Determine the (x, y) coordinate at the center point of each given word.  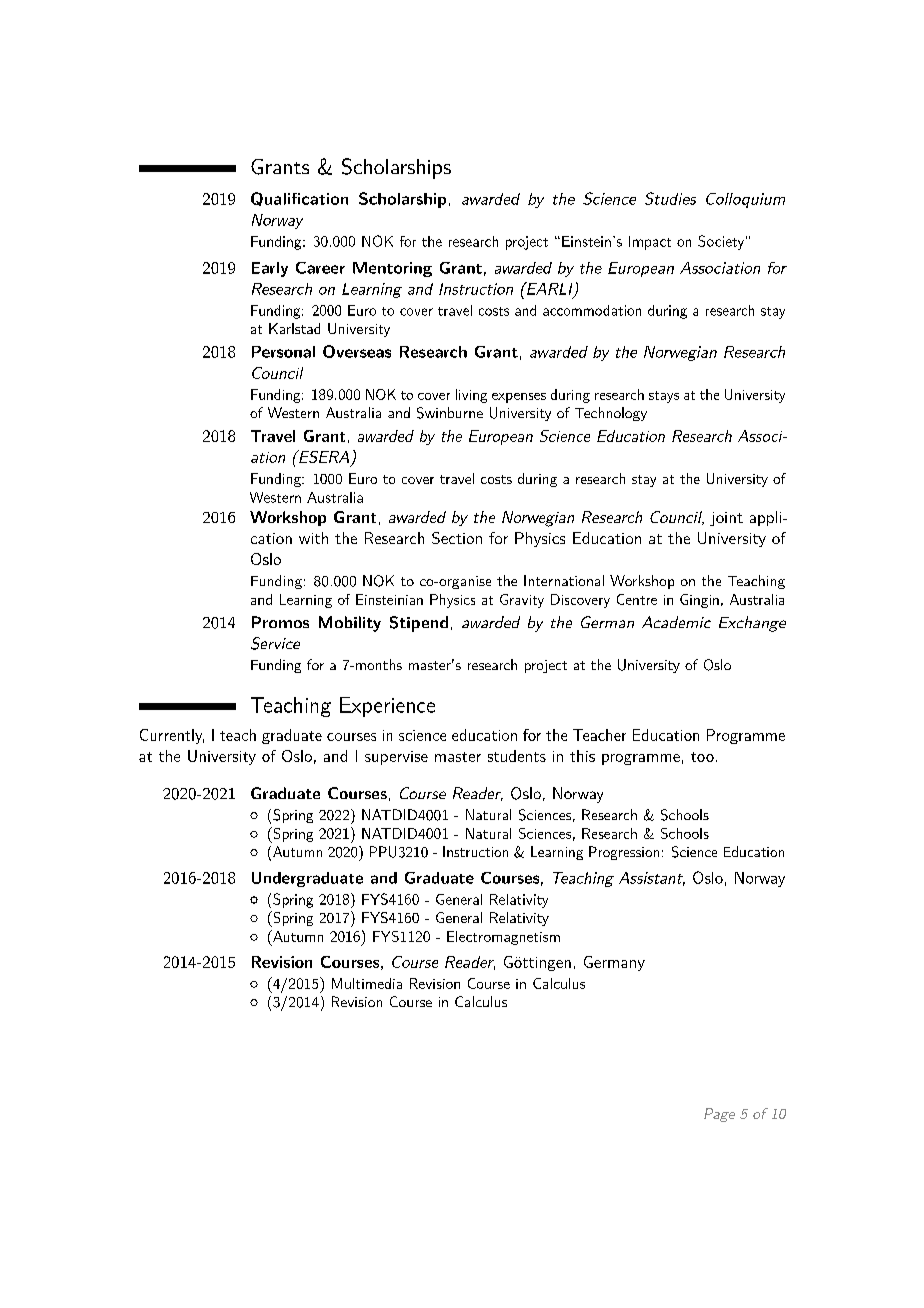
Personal (283, 352)
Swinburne (450, 413)
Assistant (652, 879)
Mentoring (392, 269)
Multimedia (367, 983)
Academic (676, 622)
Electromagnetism (503, 938)
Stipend (419, 624)
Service (275, 643)
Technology (611, 414)
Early (270, 269)
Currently (172, 736)
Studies (670, 198)
